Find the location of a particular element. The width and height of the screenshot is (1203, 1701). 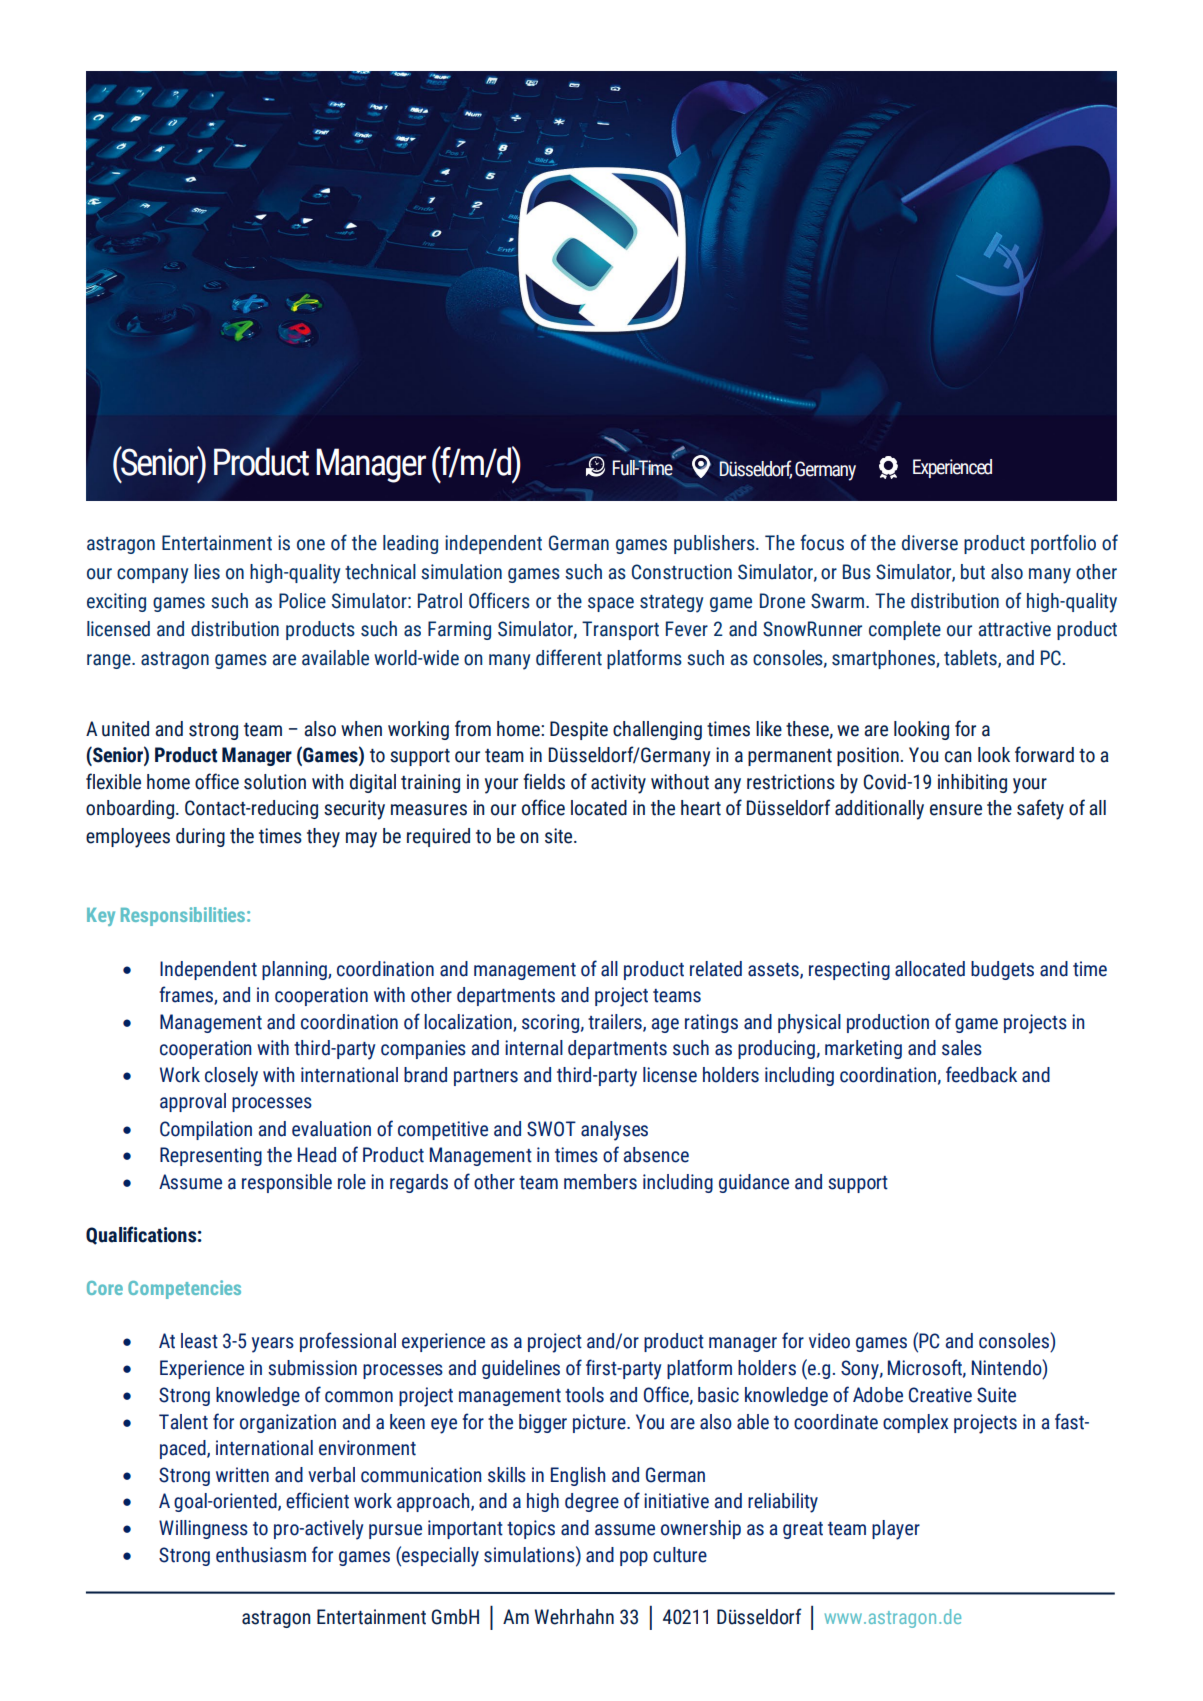

closely is located at coordinates (231, 1077).
